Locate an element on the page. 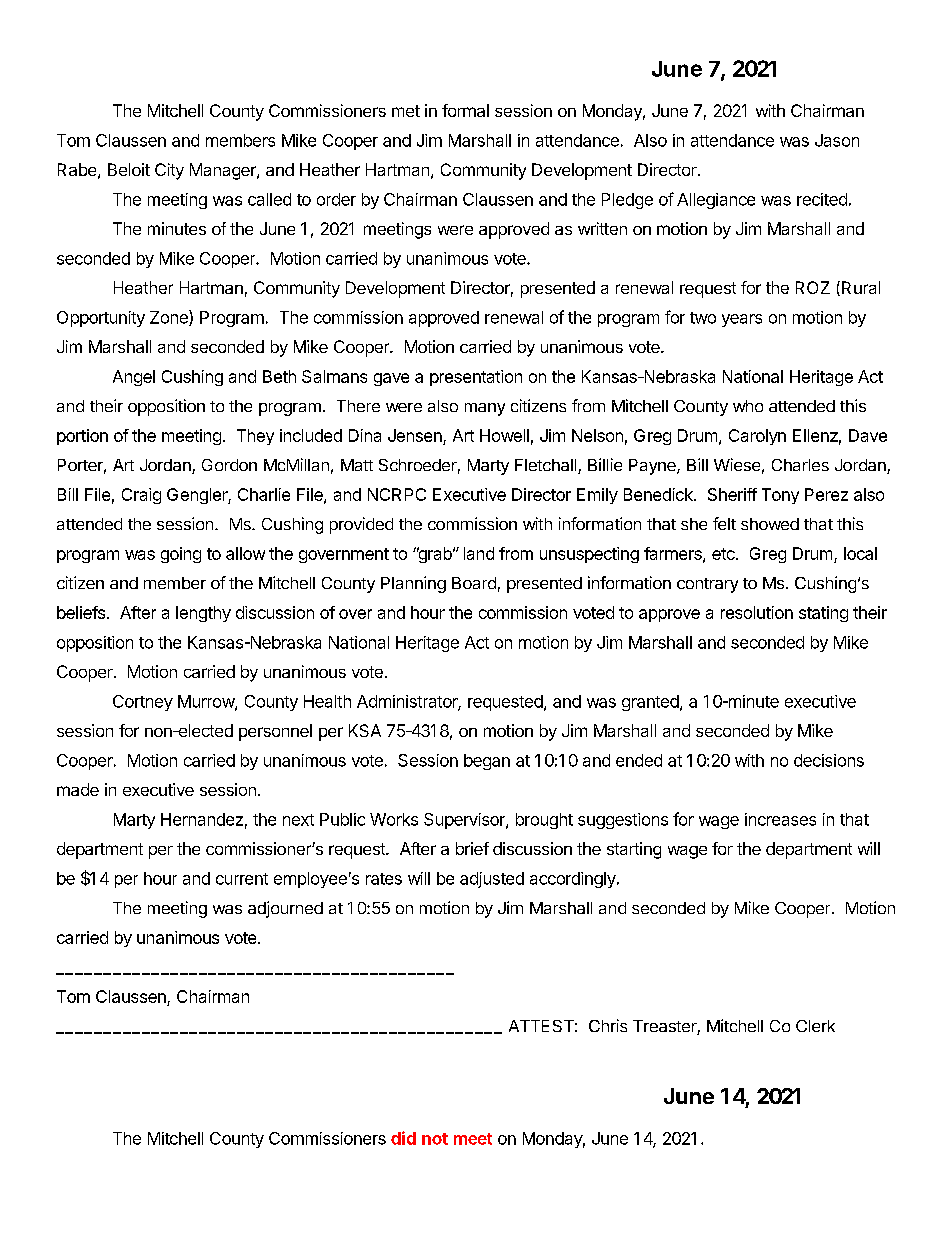 This document has width=952, height=1233. Angel is located at coordinates (134, 378).
